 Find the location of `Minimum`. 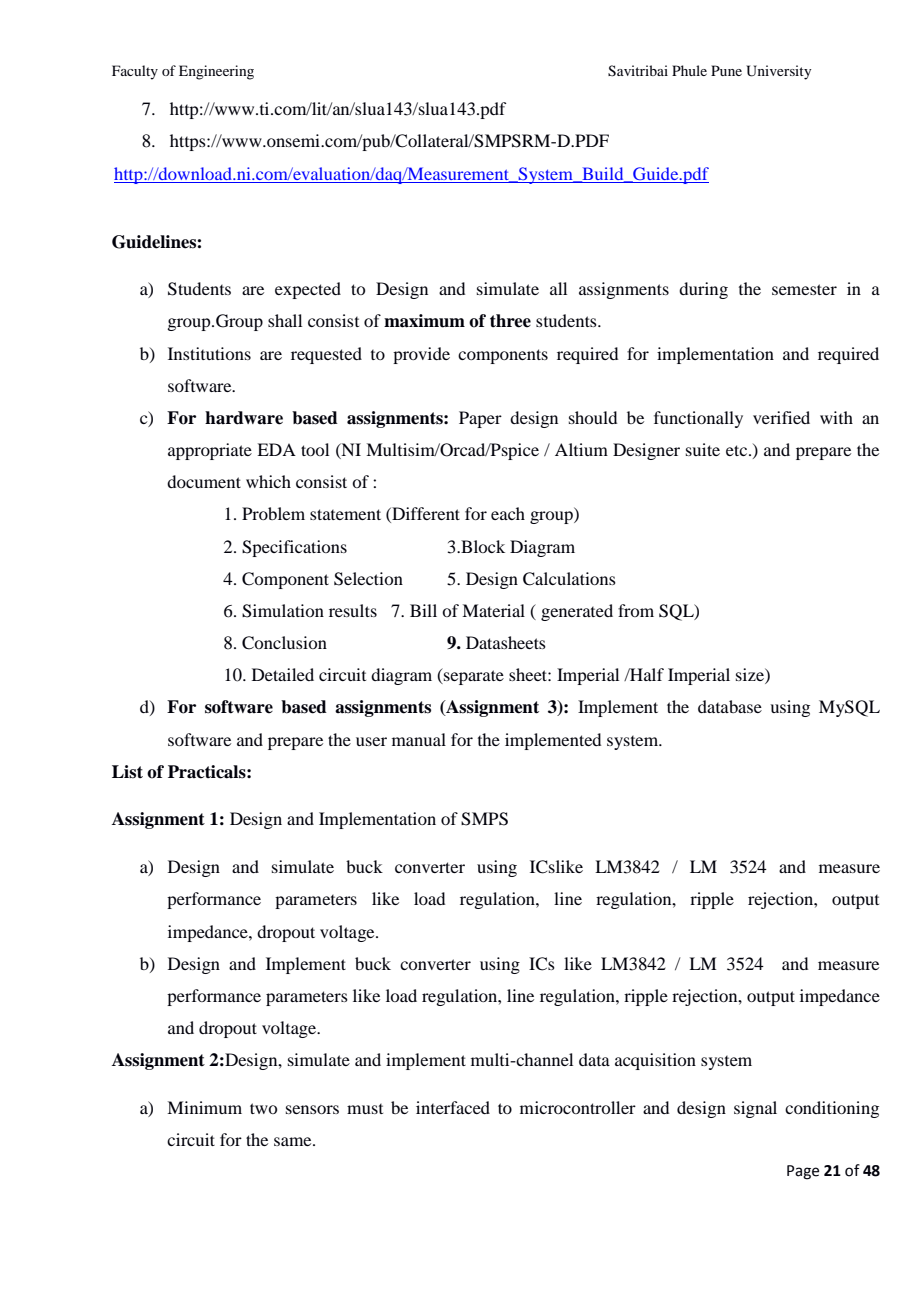

Minimum is located at coordinates (204, 1107).
